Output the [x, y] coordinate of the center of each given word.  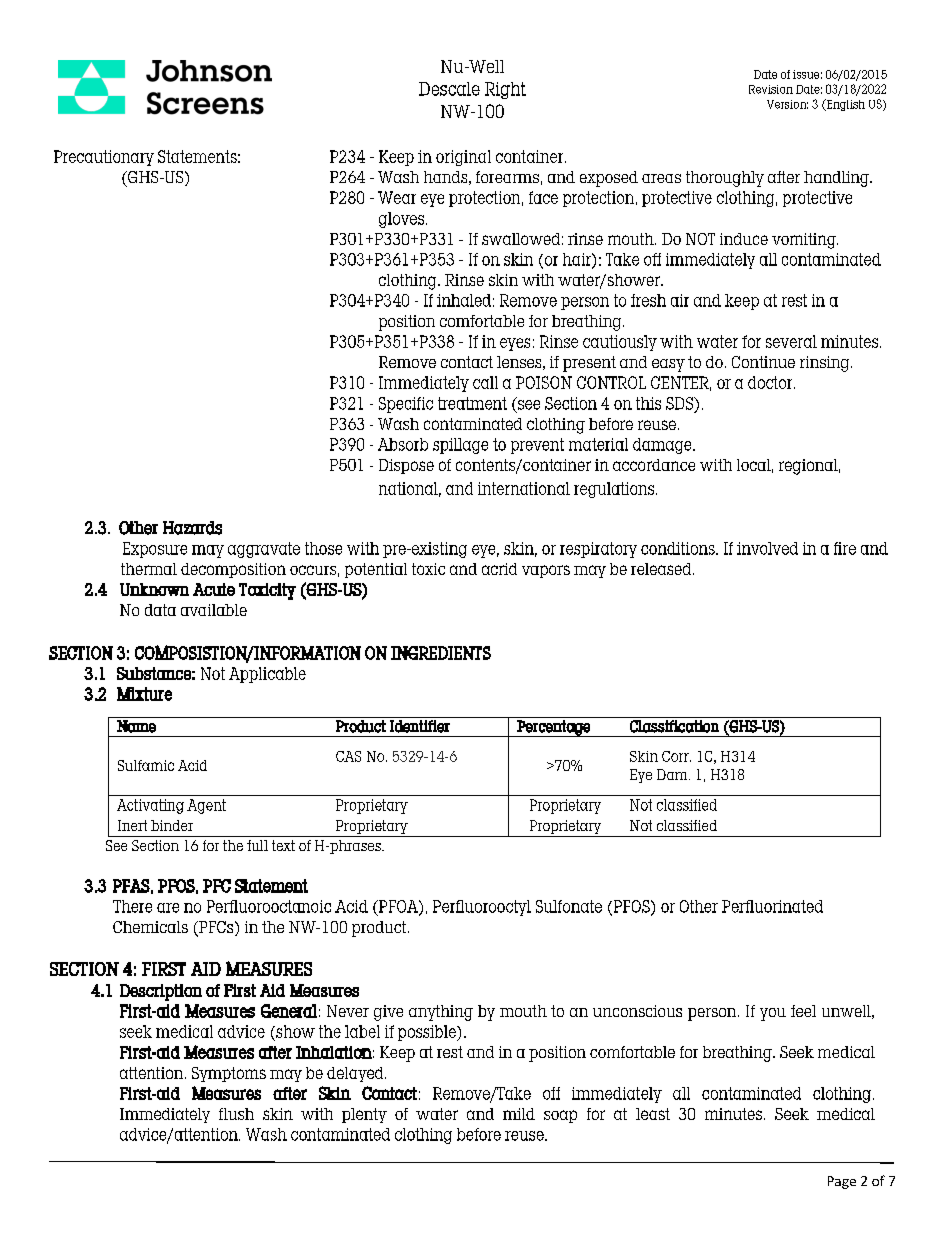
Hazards [192, 528]
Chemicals [150, 927]
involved [767, 548]
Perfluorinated [772, 906]
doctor [771, 382]
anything [441, 1013]
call [485, 382]
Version [787, 104]
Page [842, 1182]
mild [519, 1114]
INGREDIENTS [441, 653]
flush [236, 1114]
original [463, 158]
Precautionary [104, 158]
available [214, 610]
